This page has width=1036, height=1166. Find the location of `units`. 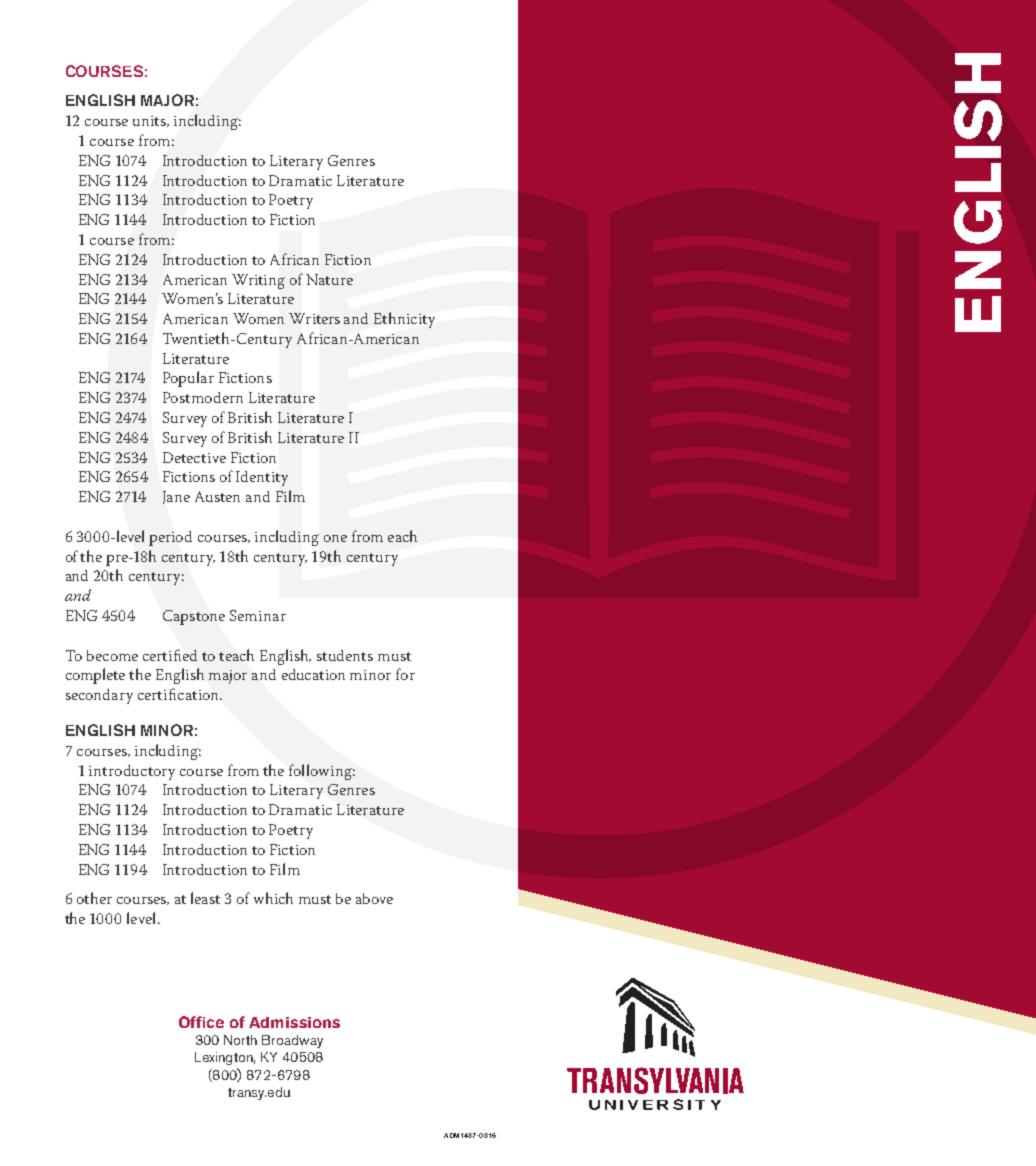

units is located at coordinates (151, 121).
